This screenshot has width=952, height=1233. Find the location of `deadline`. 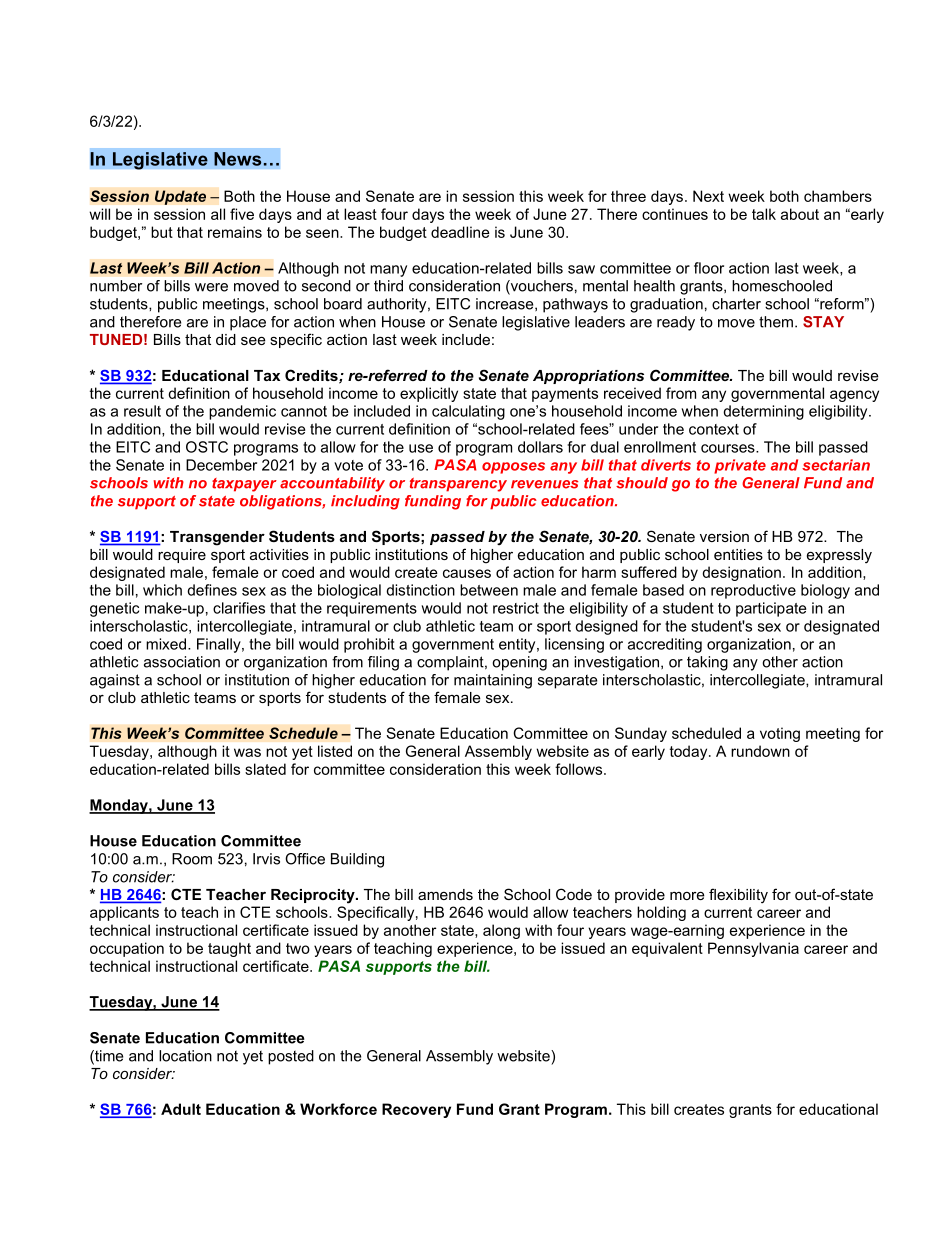

deadline is located at coordinates (460, 232).
